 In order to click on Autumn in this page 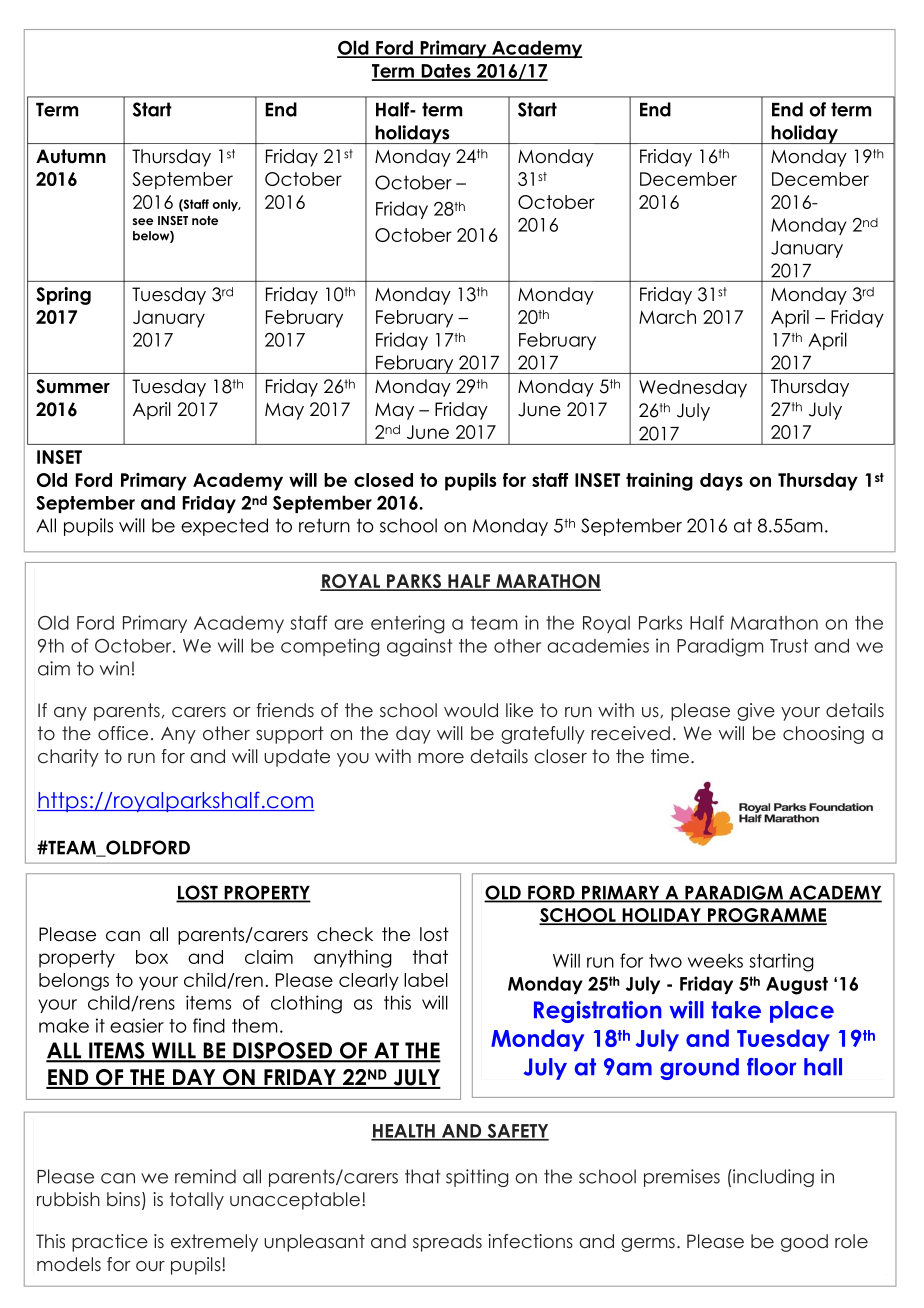, I will do `click(71, 156)`.
